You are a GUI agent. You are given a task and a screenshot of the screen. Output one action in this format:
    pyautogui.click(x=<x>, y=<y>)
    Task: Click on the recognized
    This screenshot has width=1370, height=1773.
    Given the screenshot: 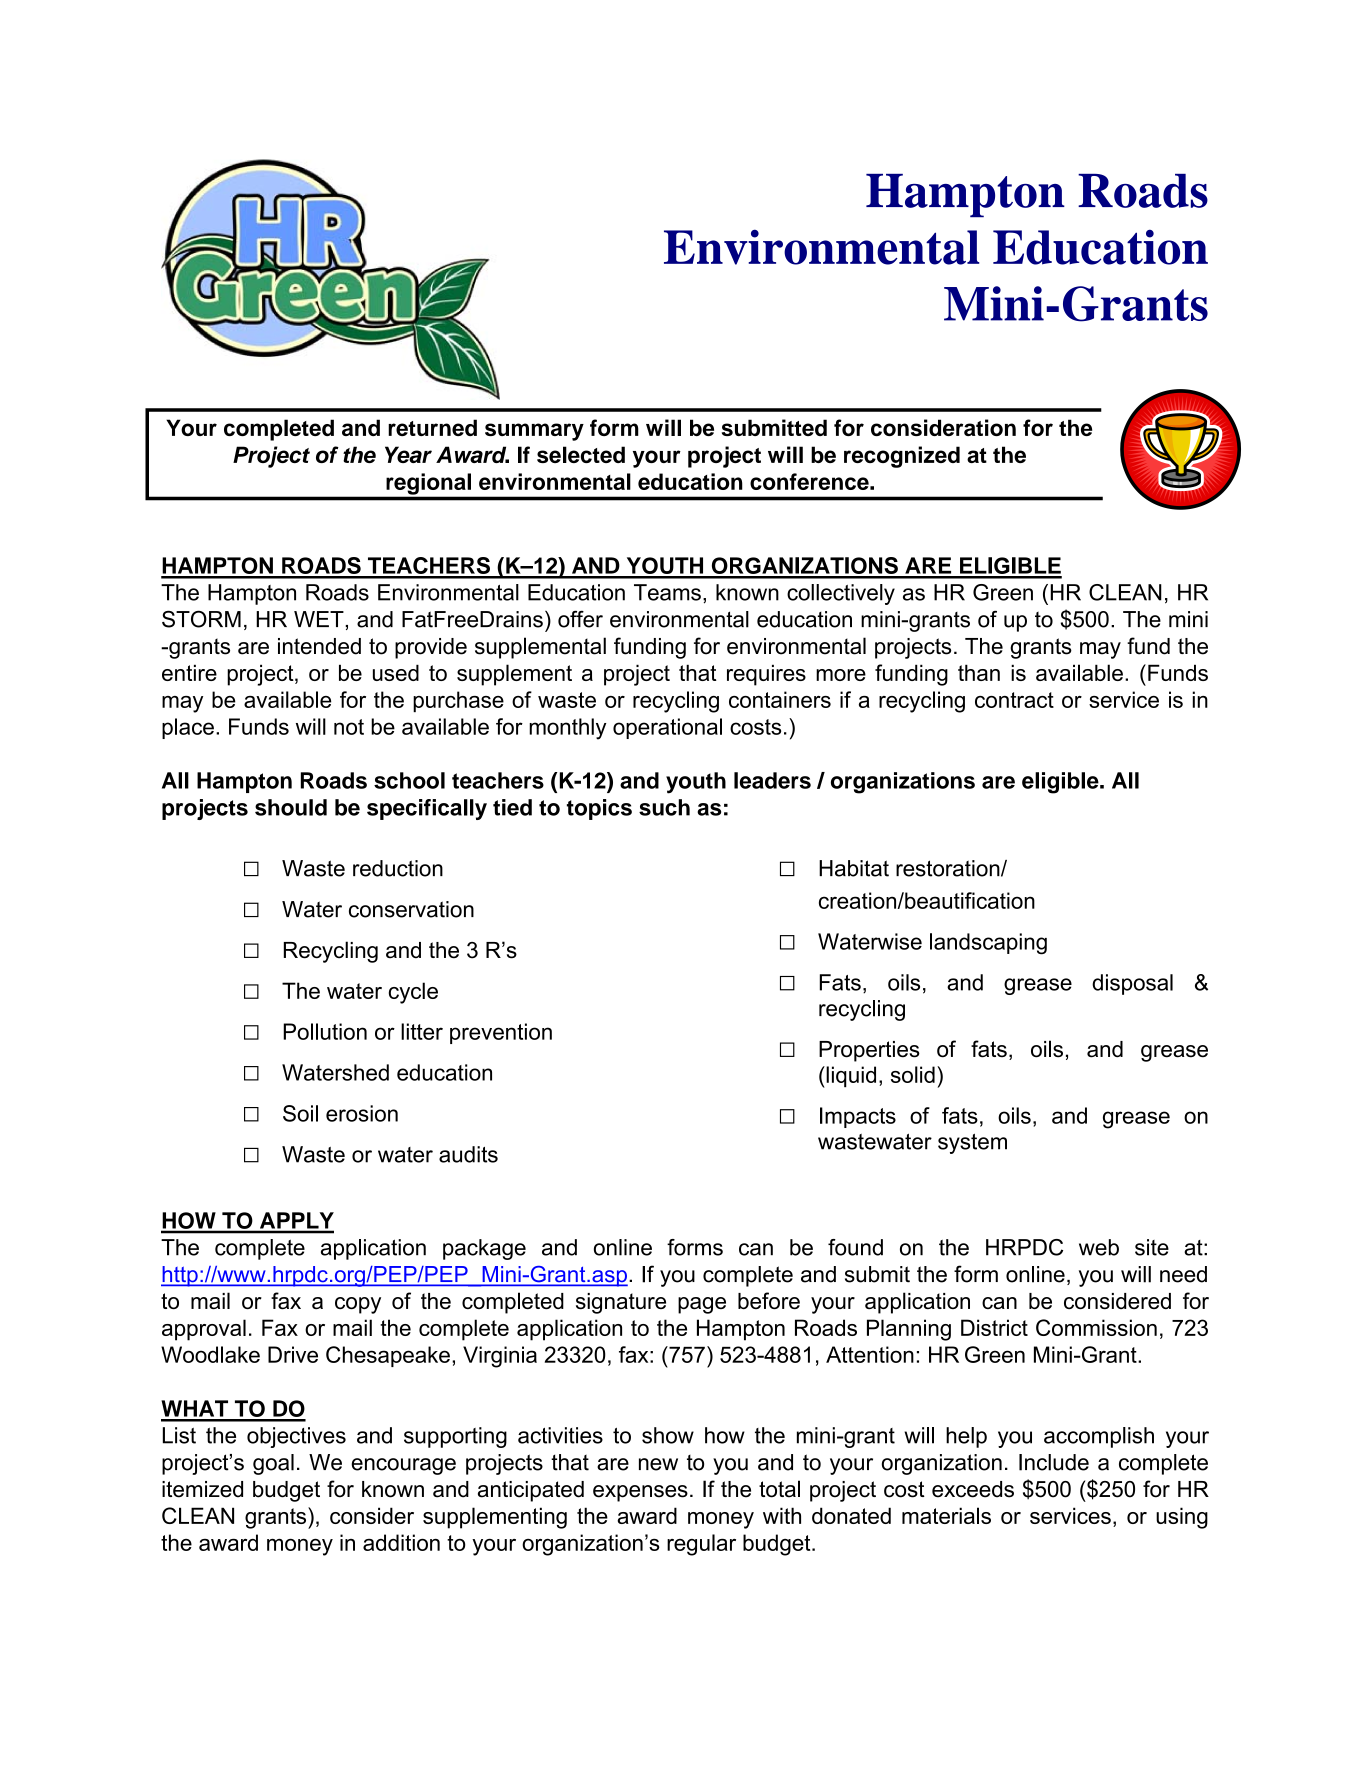 What is the action you would take?
    pyautogui.click(x=902, y=457)
